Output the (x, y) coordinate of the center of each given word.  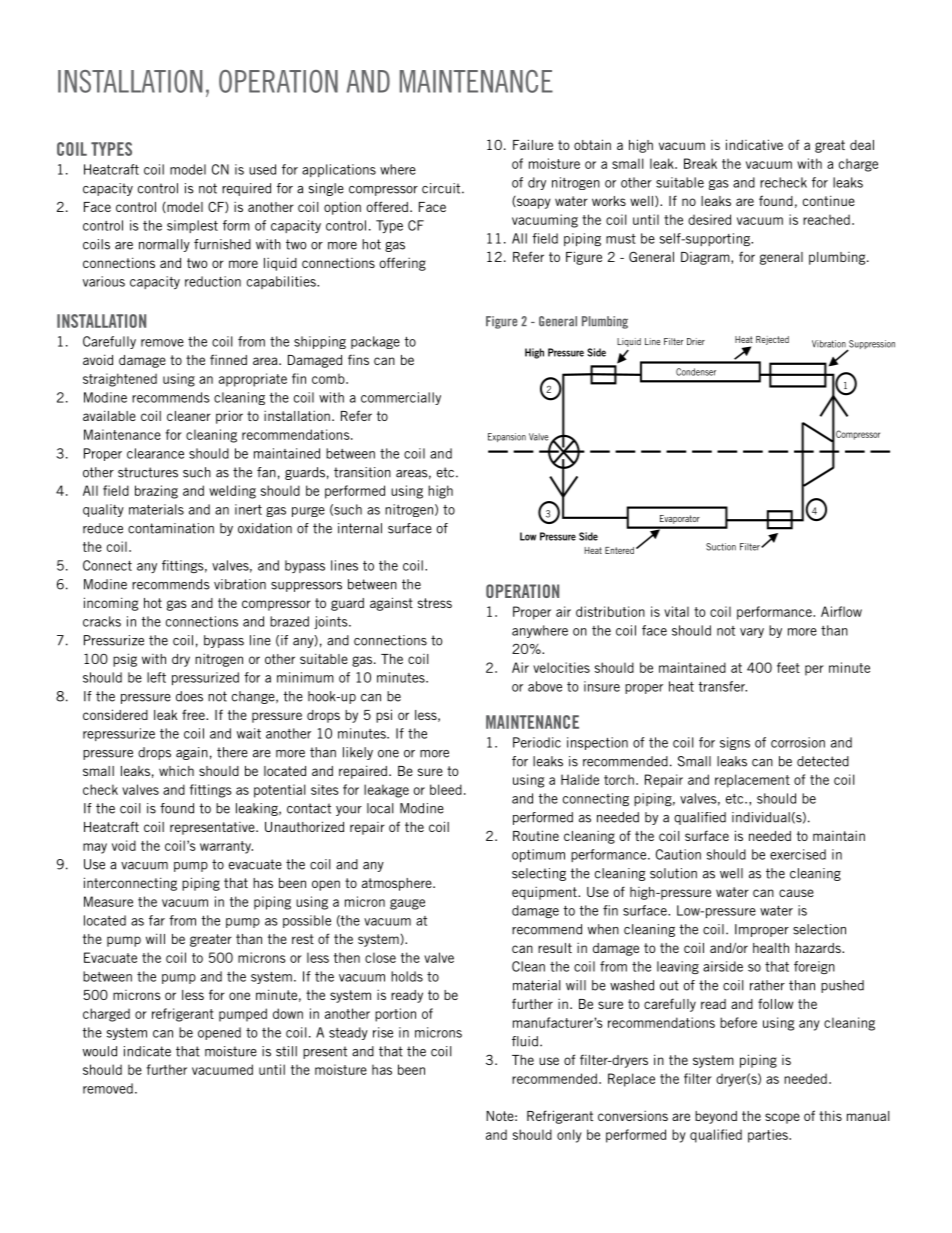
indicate (147, 1051)
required (246, 189)
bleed (446, 789)
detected (823, 761)
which (176, 771)
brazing (156, 492)
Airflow (841, 611)
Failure (533, 144)
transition (362, 472)
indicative (754, 144)
